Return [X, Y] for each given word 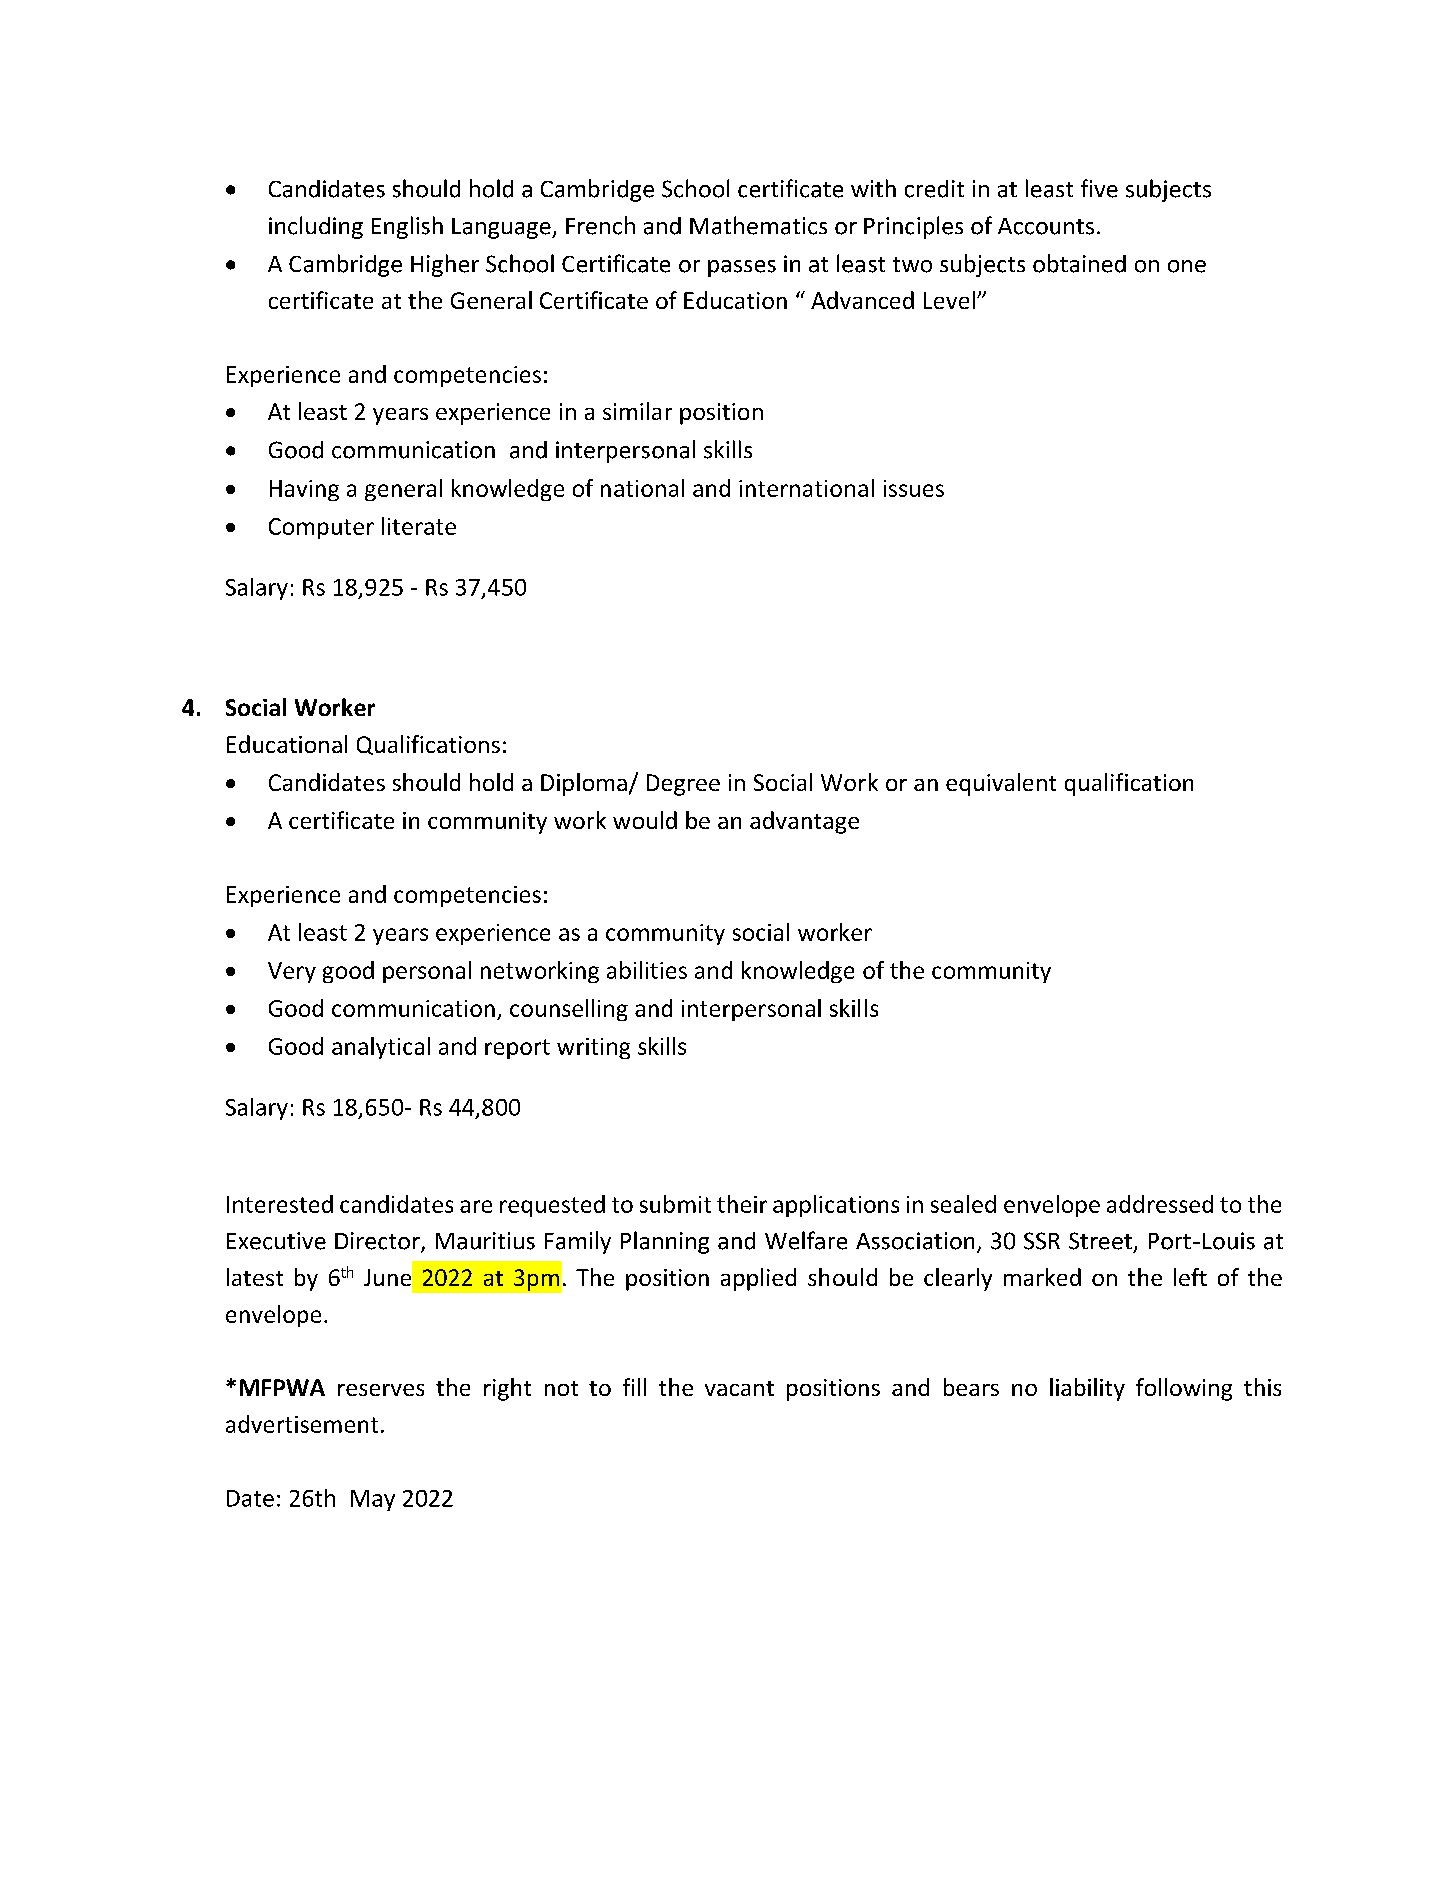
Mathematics [758, 225]
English [407, 227]
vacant [739, 1388]
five [1099, 188]
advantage [804, 822]
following [1184, 1389]
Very [292, 972]
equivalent [1001, 784]
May [373, 1500]
